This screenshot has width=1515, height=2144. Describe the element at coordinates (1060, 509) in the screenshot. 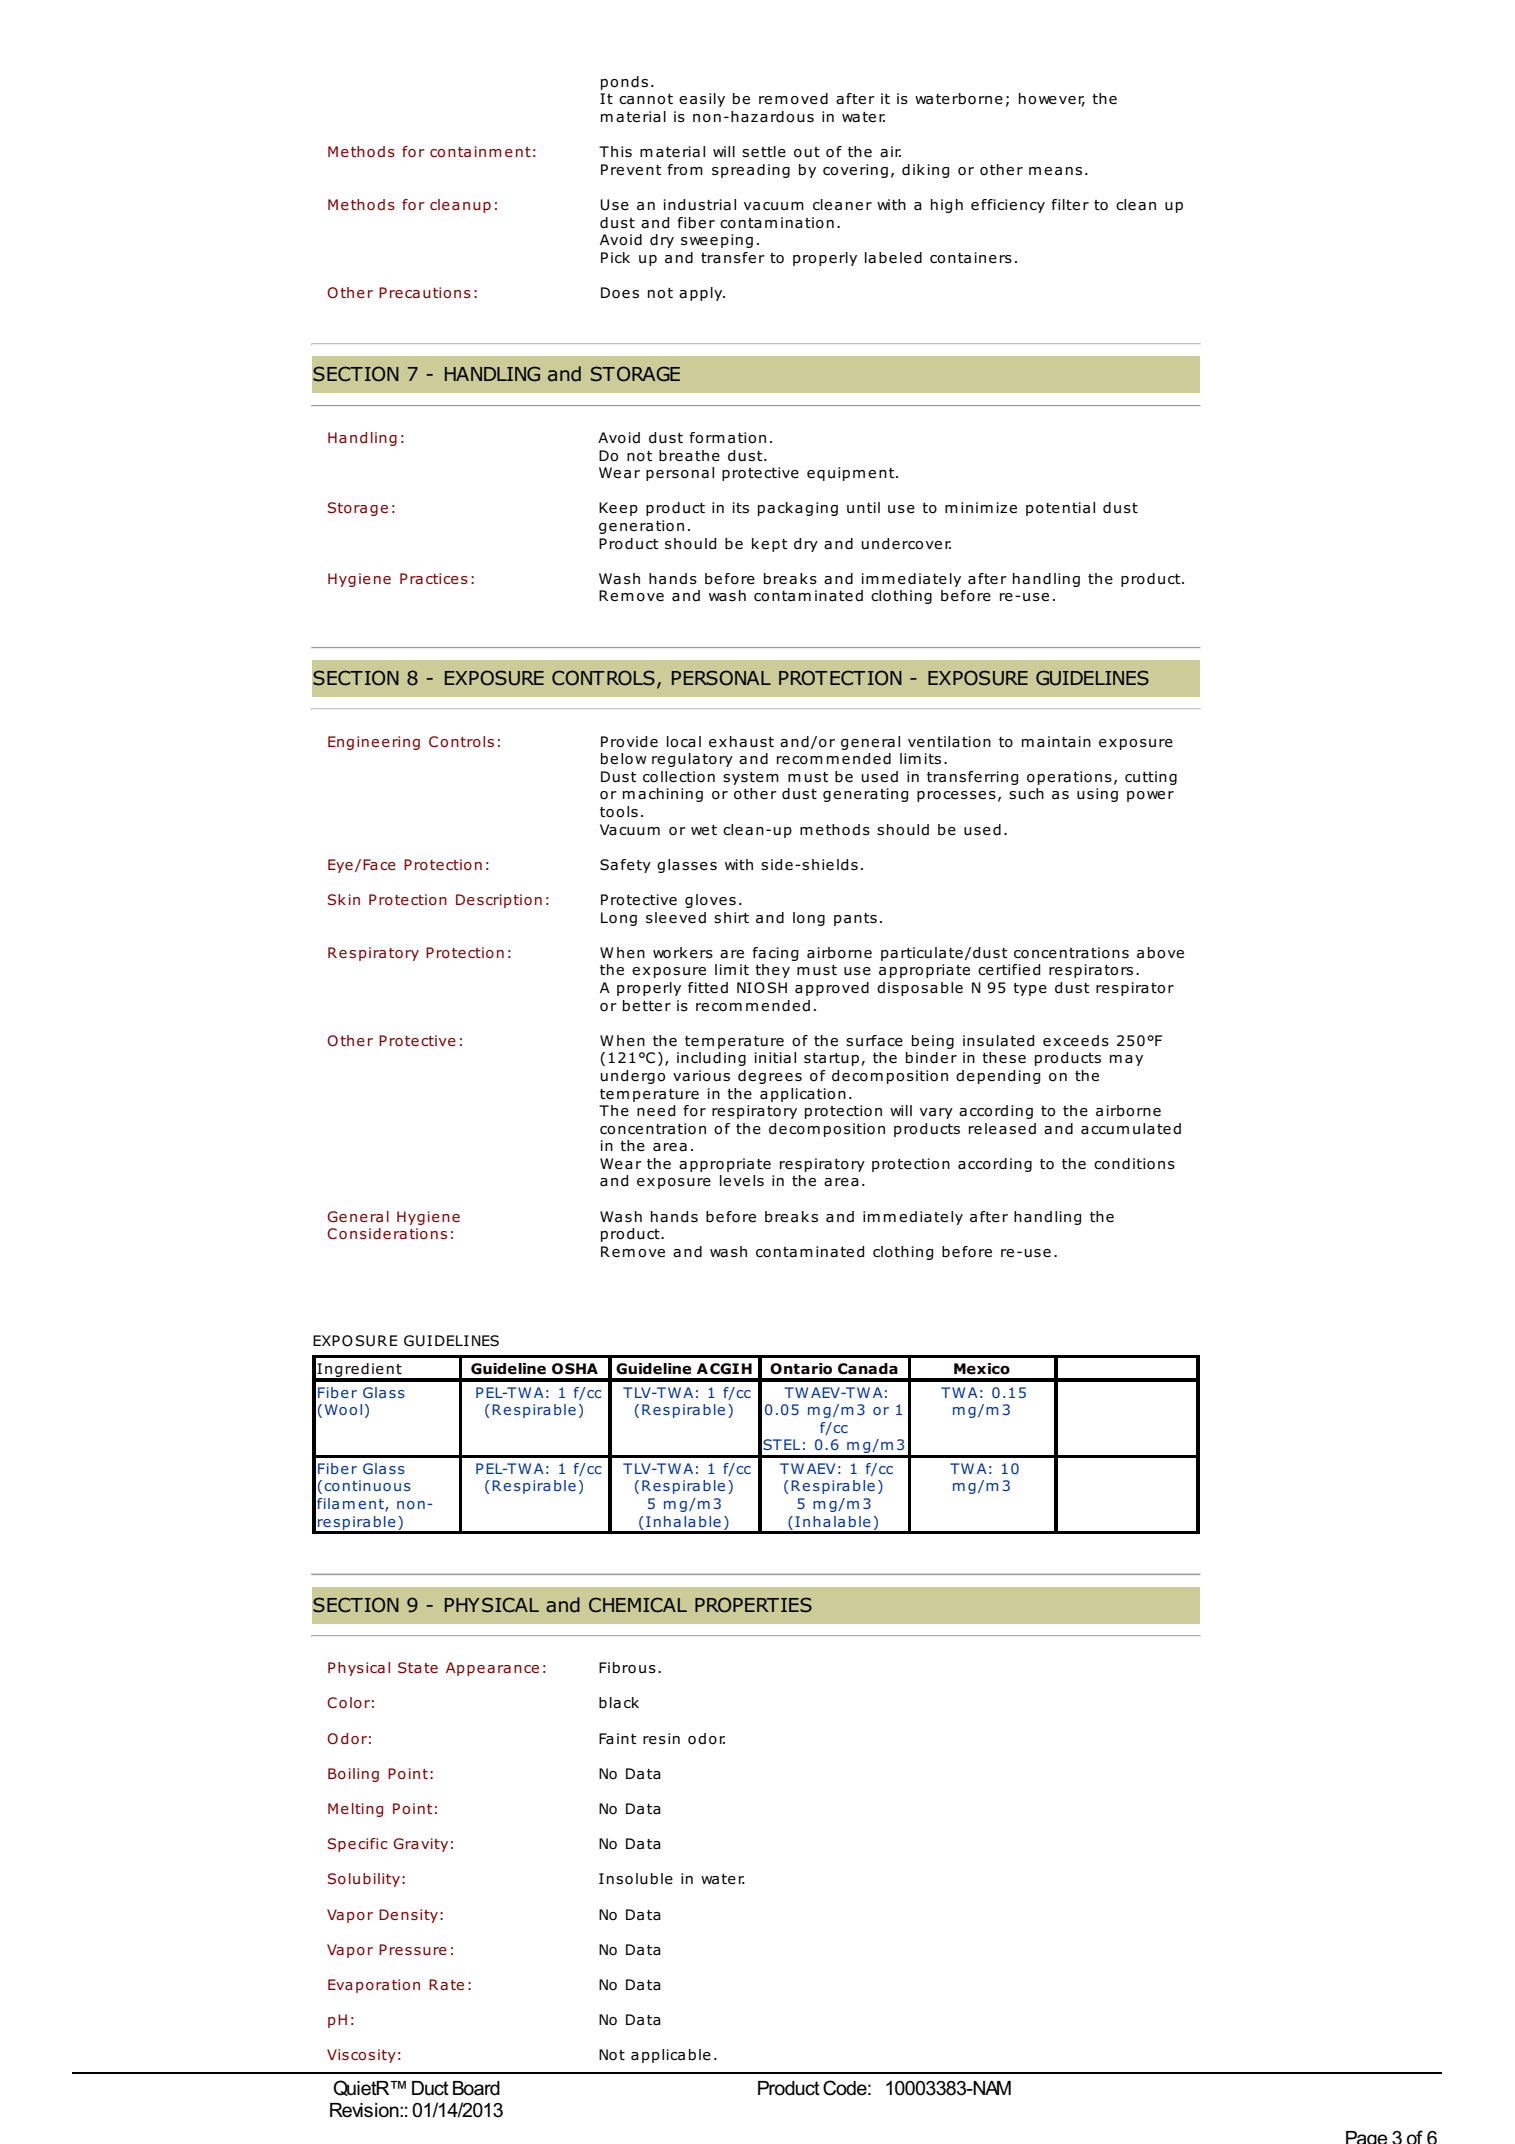

I see `potential` at that location.
